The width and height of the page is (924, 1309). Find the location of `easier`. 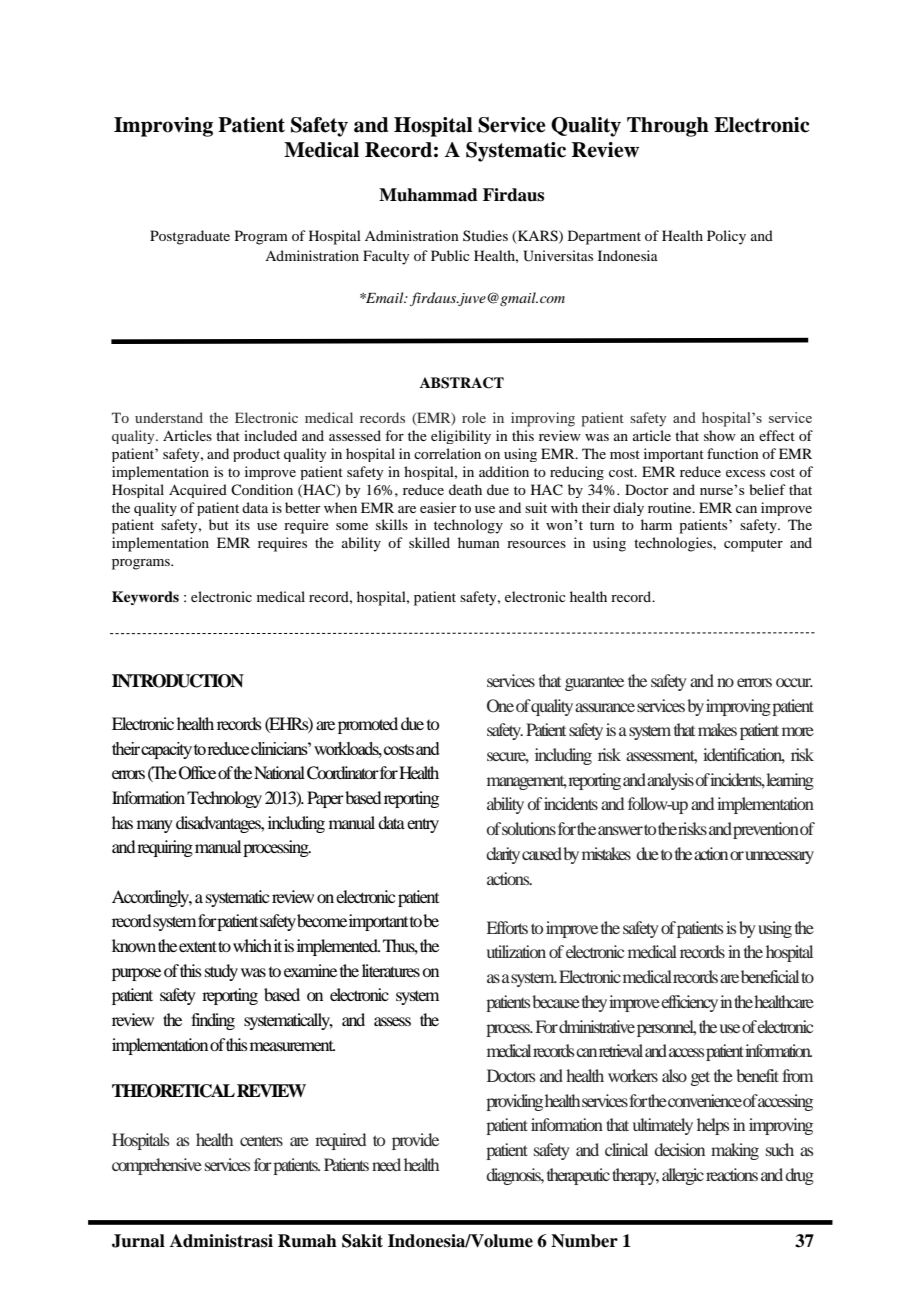

easier is located at coordinates (438, 507).
